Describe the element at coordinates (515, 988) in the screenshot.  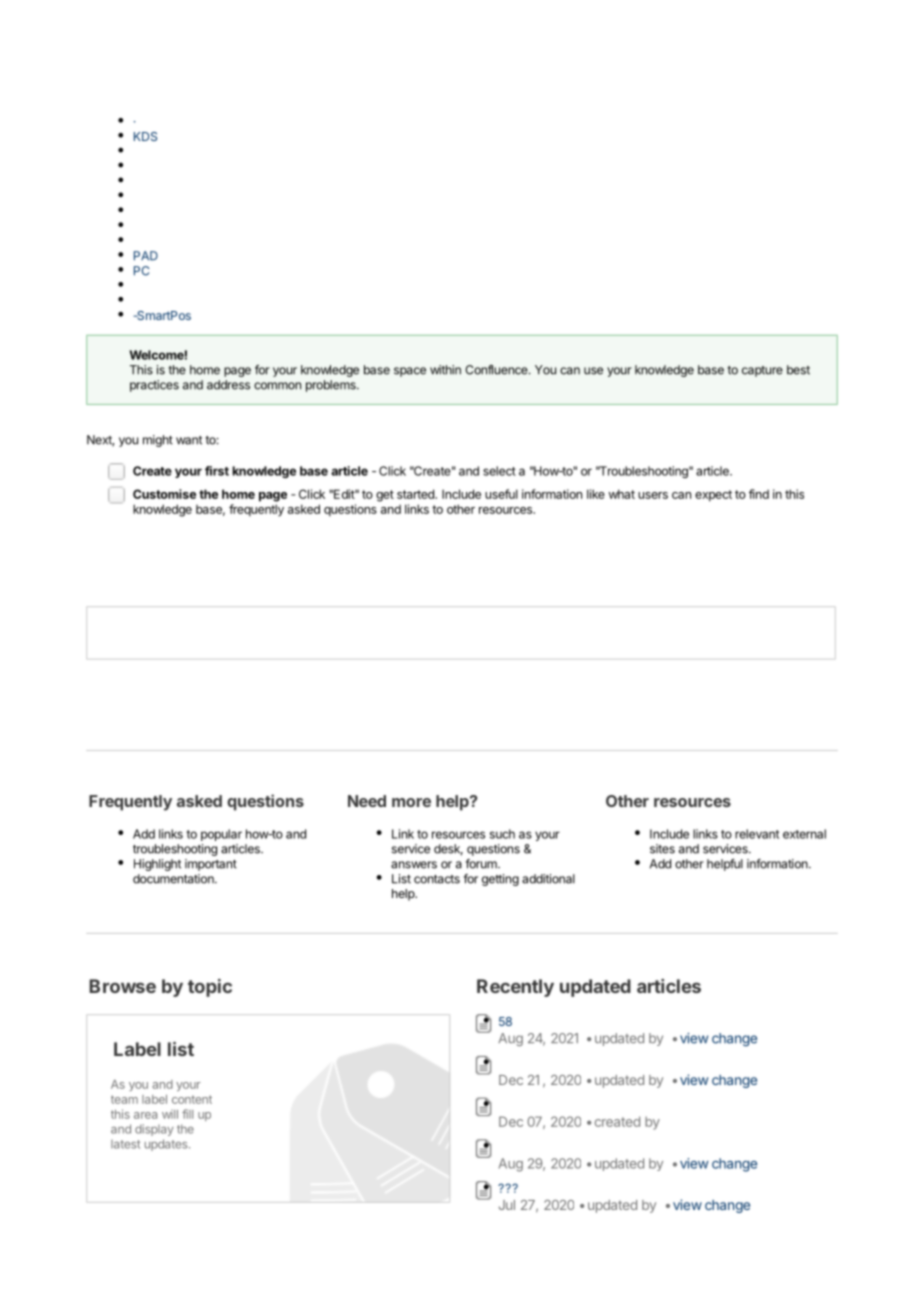
I see `Recently` at that location.
